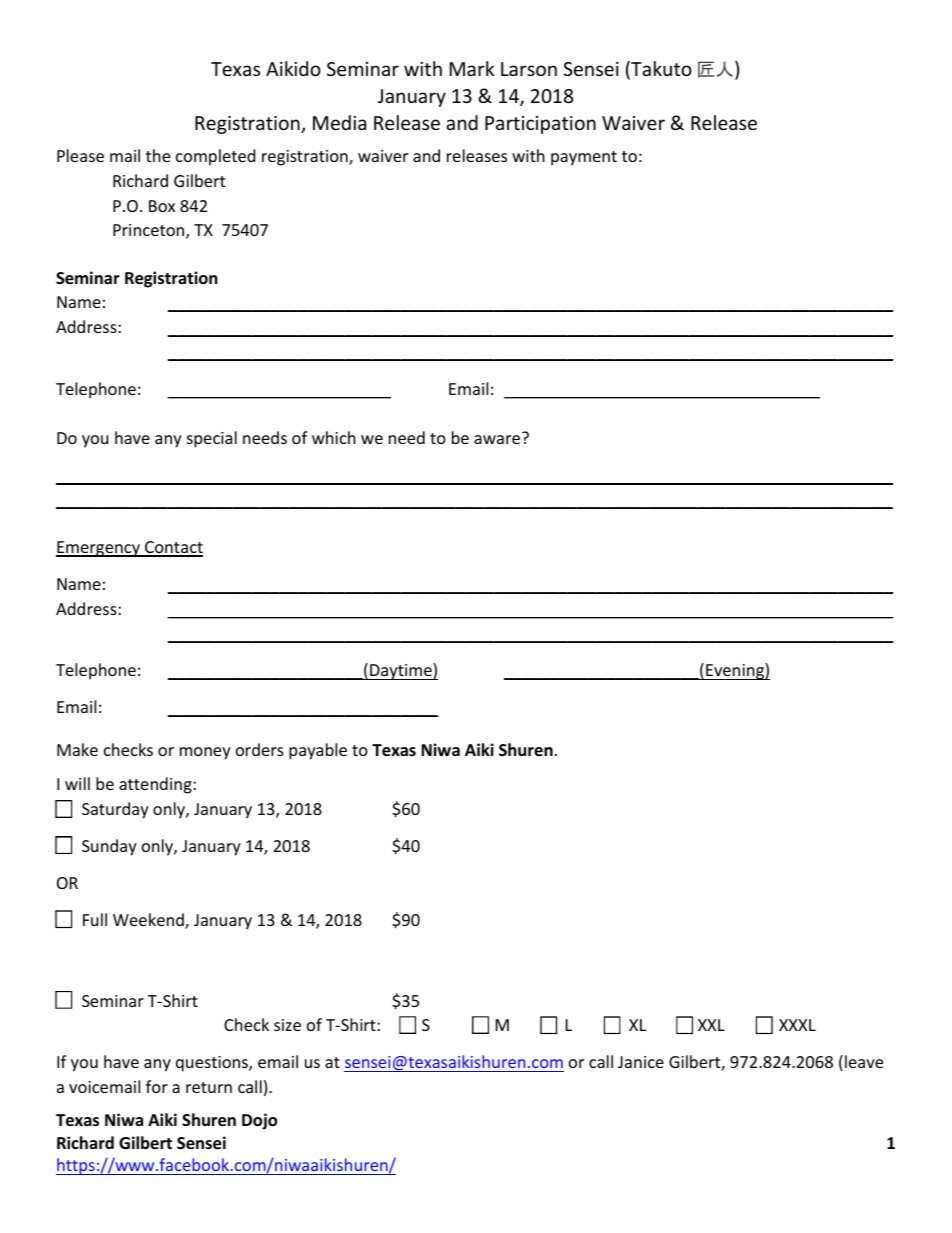 The height and width of the screenshot is (1233, 952). I want to click on for, so click(157, 1086).
